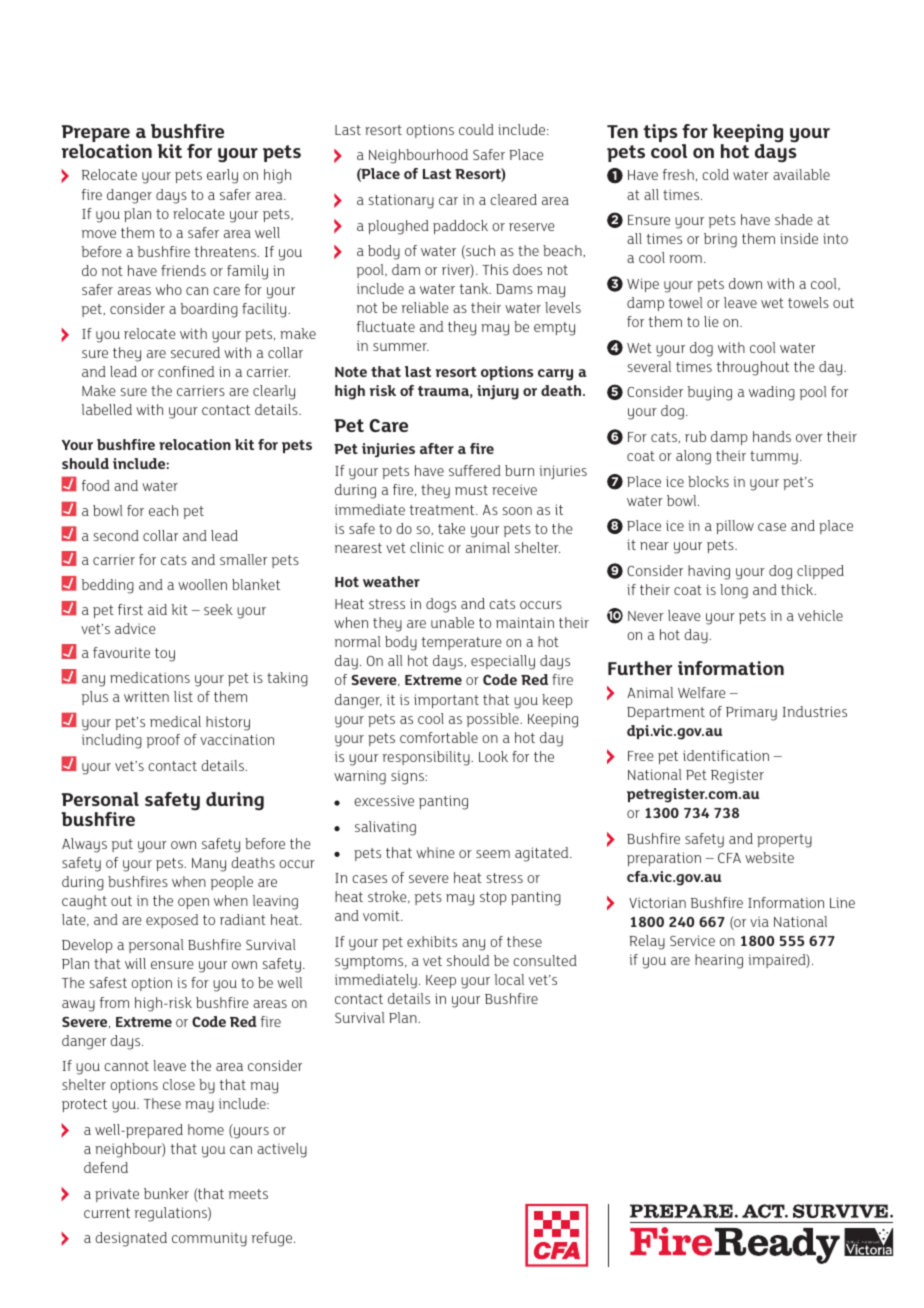 The image size is (924, 1308). Describe the element at coordinates (99, 234) in the page. I see `move` at that location.
